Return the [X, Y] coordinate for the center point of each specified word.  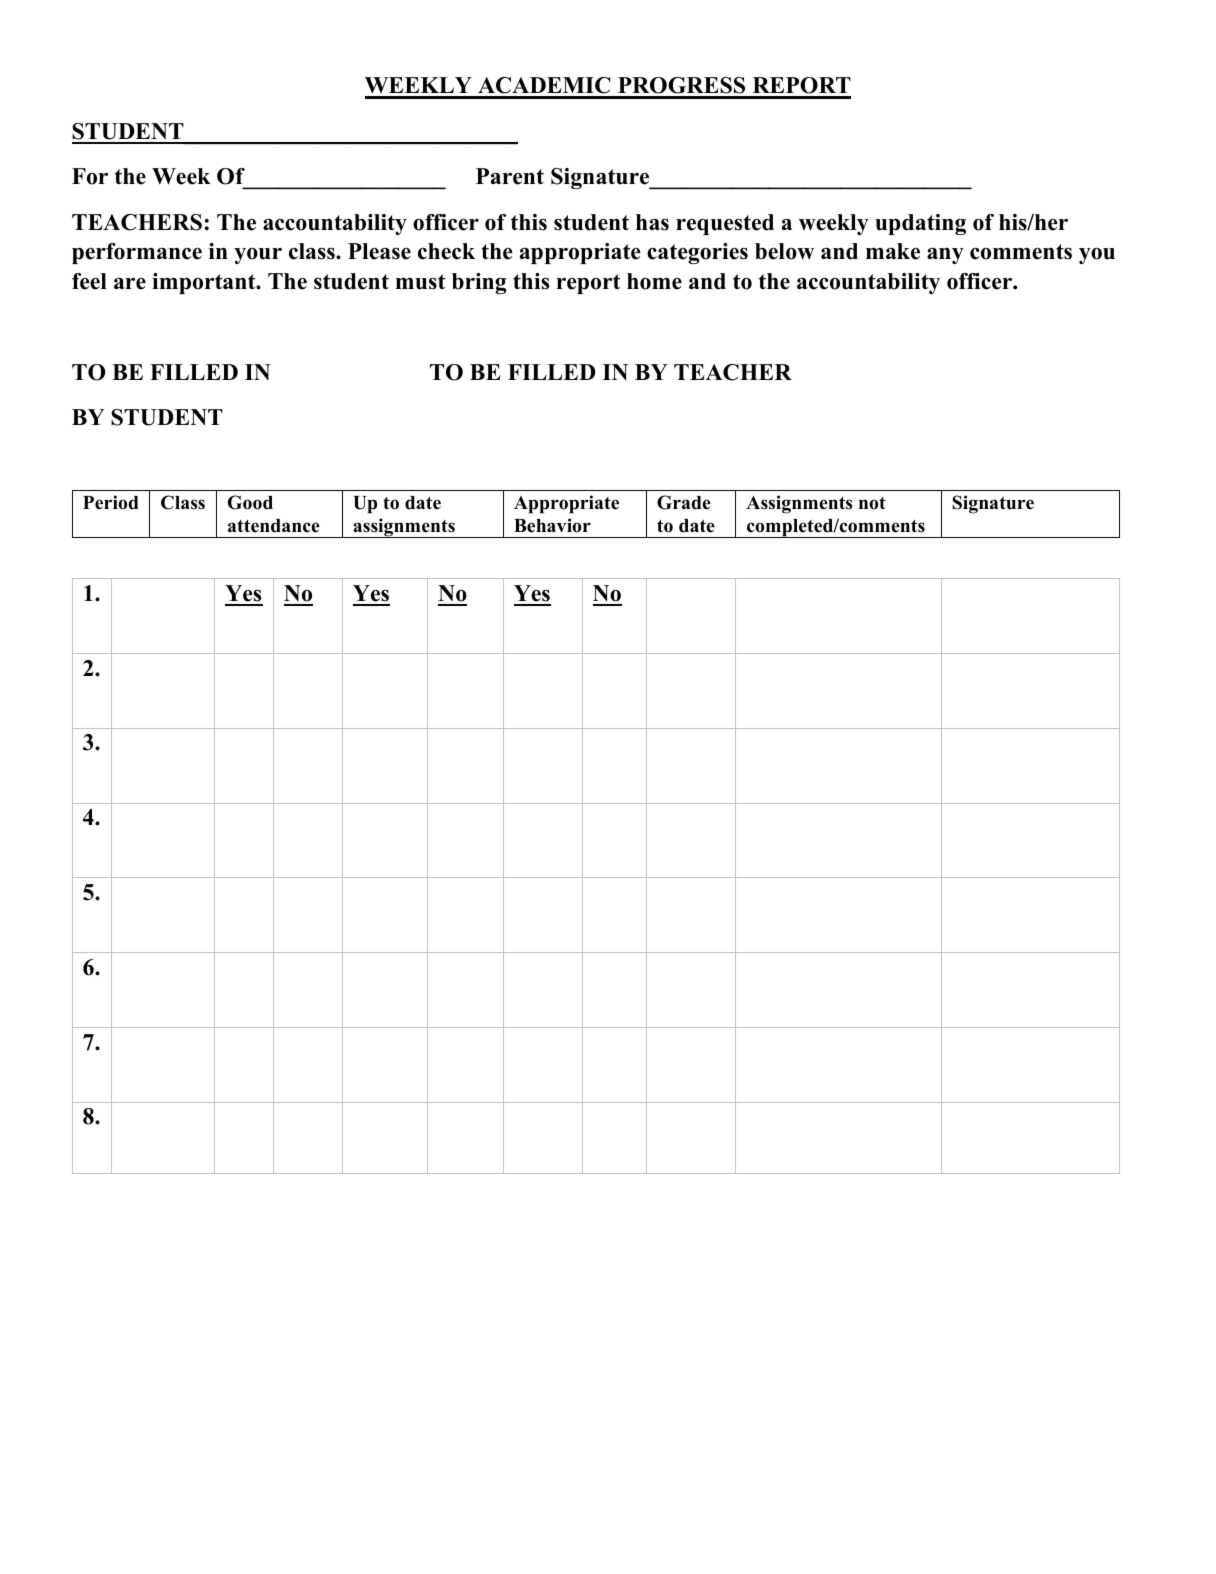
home [654, 281]
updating [920, 224]
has [652, 222]
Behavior [552, 525]
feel [89, 281]
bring [479, 283]
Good [250, 502]
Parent [510, 176]
